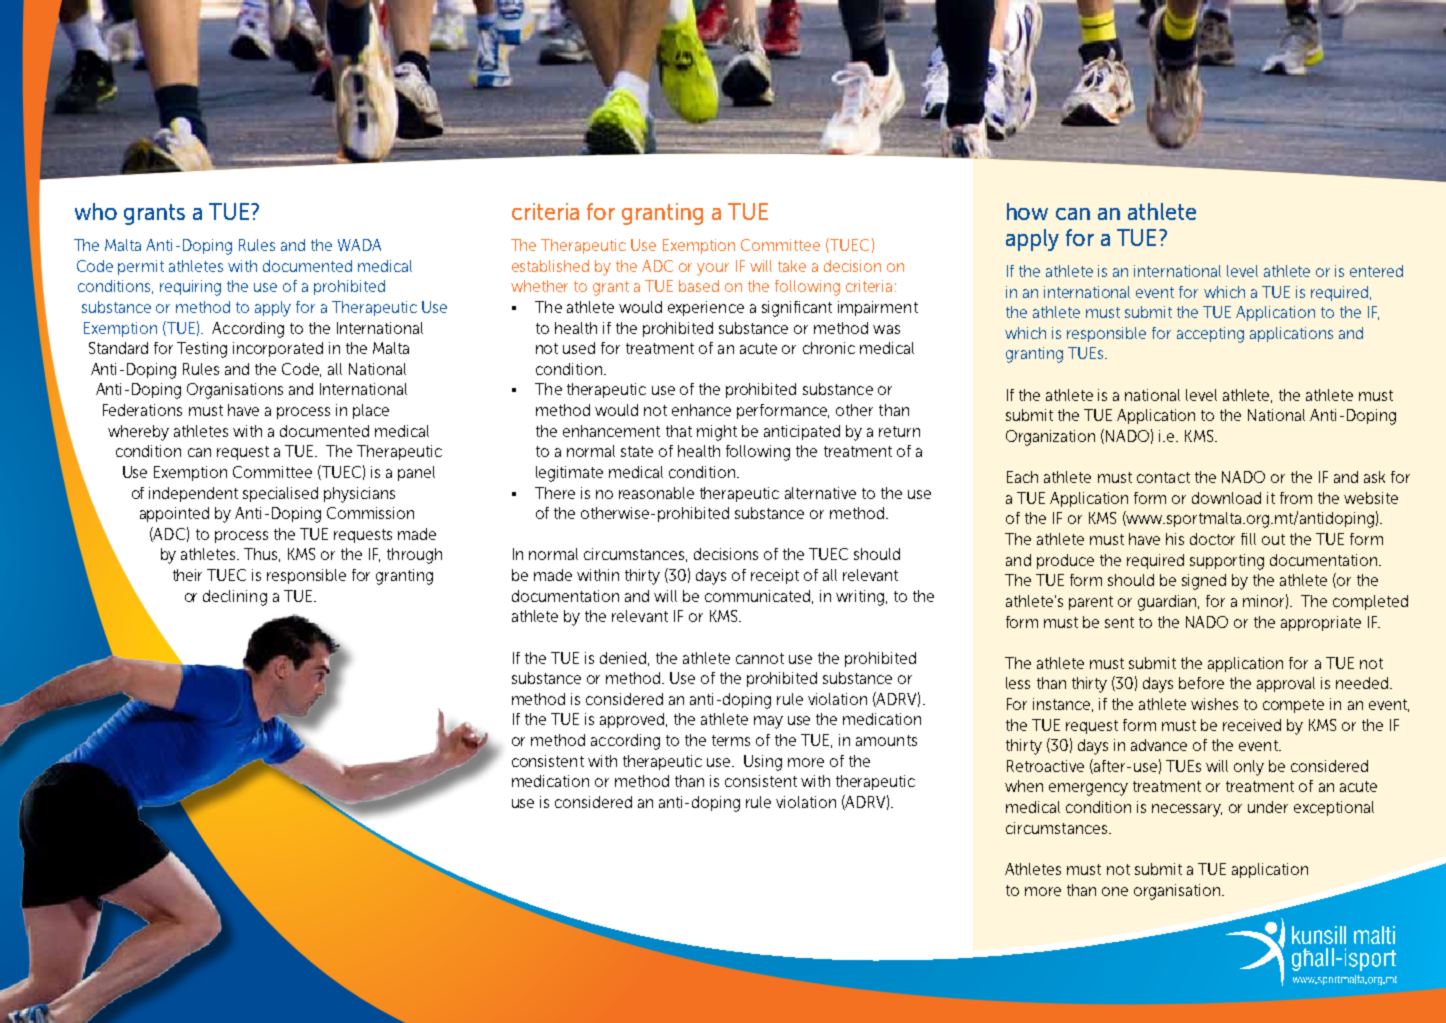 Image resolution: width=1446 pixels, height=1023 pixels. I want to click on WADA, so click(359, 245).
